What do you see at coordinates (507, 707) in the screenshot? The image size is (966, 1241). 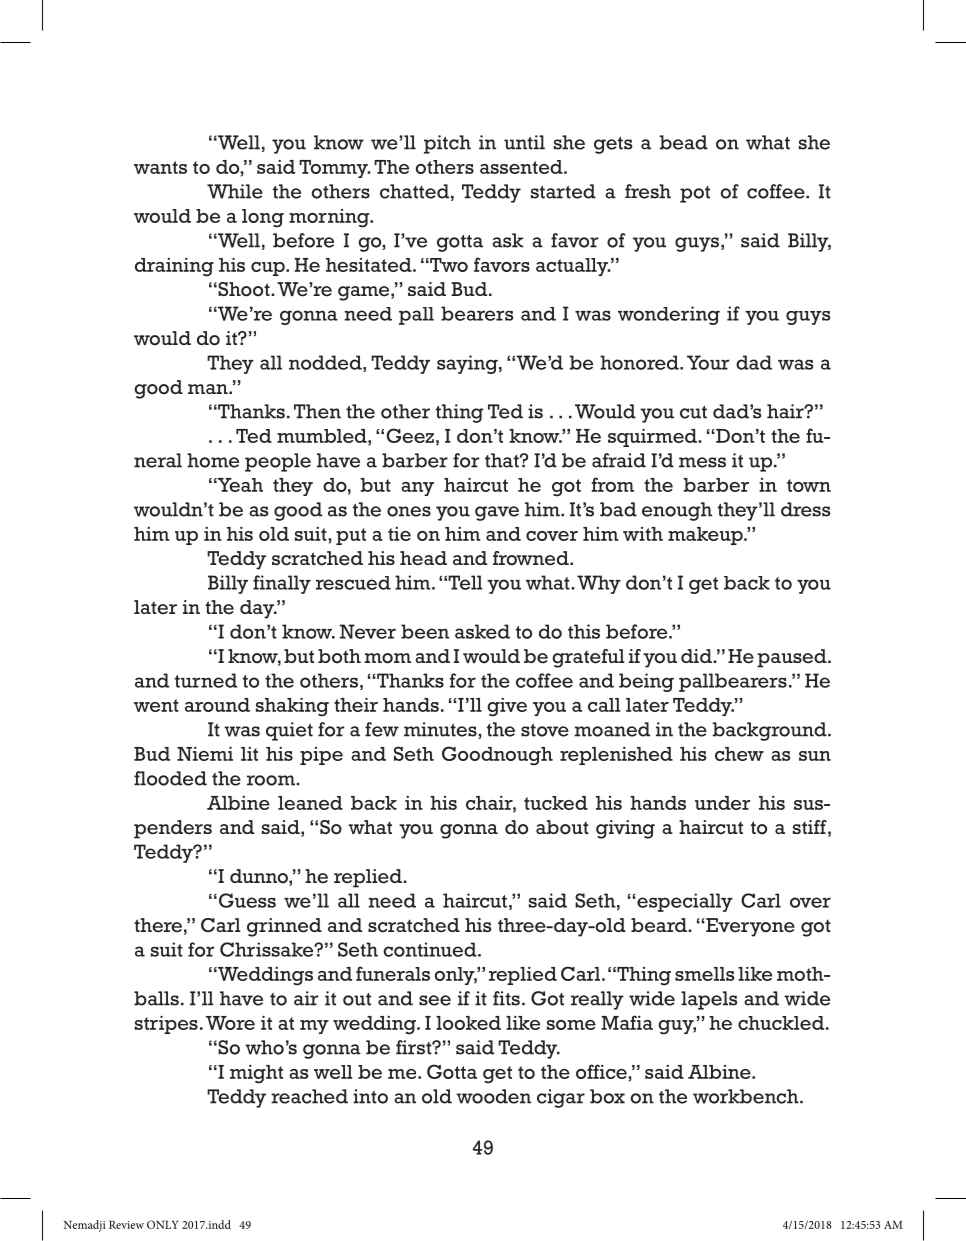 I see `give` at bounding box center [507, 707].
